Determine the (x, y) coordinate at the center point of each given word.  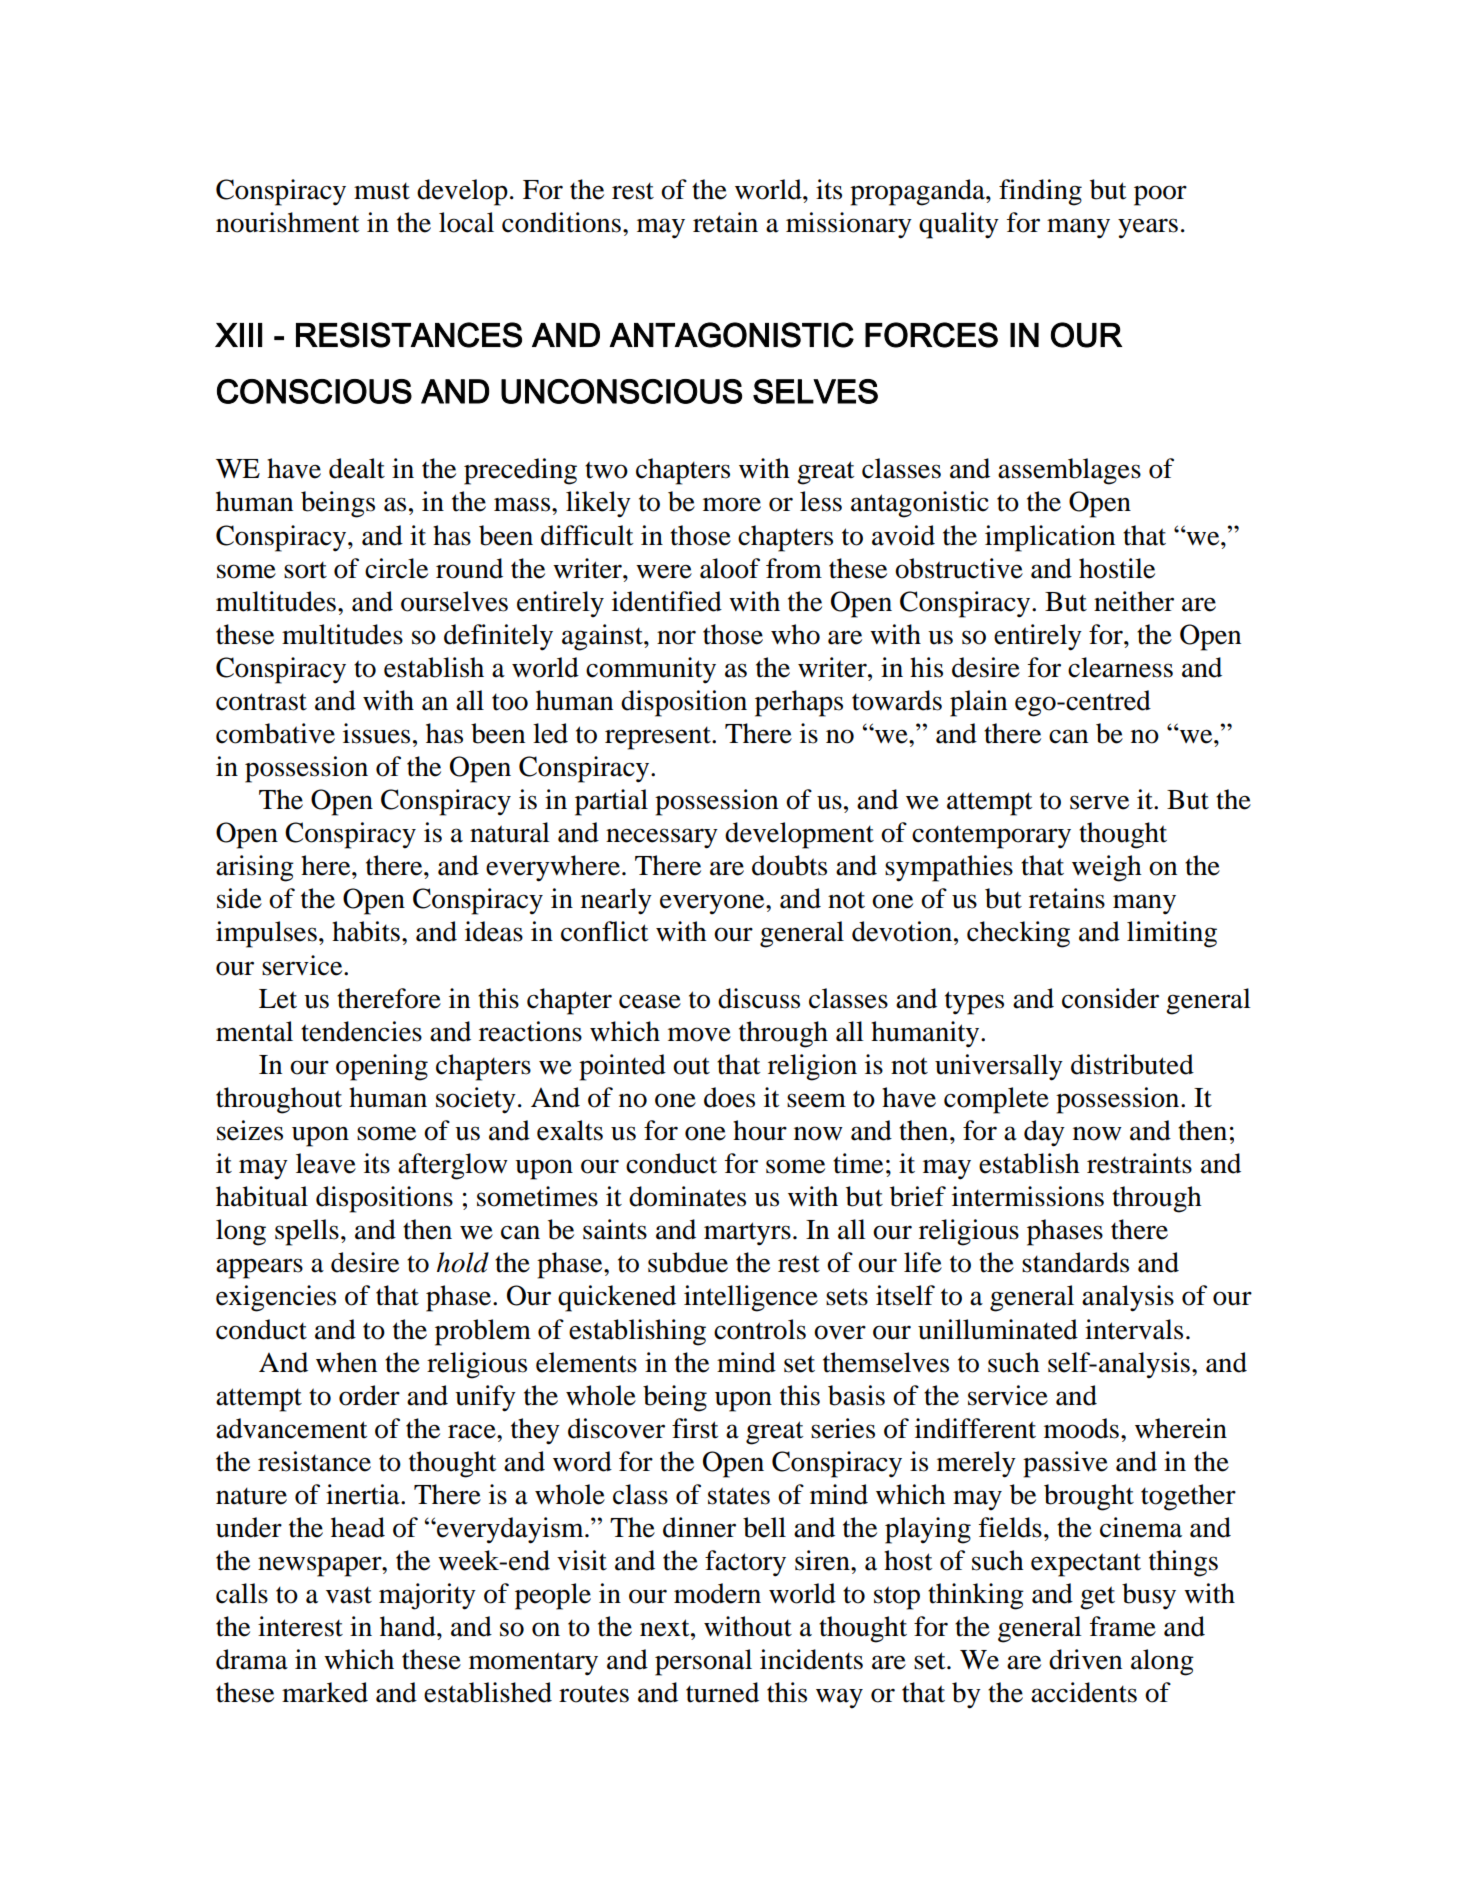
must (382, 191)
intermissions (1028, 1196)
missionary (849, 225)
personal (703, 1662)
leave (326, 1163)
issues (376, 733)
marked (325, 1692)
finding (1040, 192)
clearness (1120, 667)
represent (659, 738)
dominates (687, 1196)
